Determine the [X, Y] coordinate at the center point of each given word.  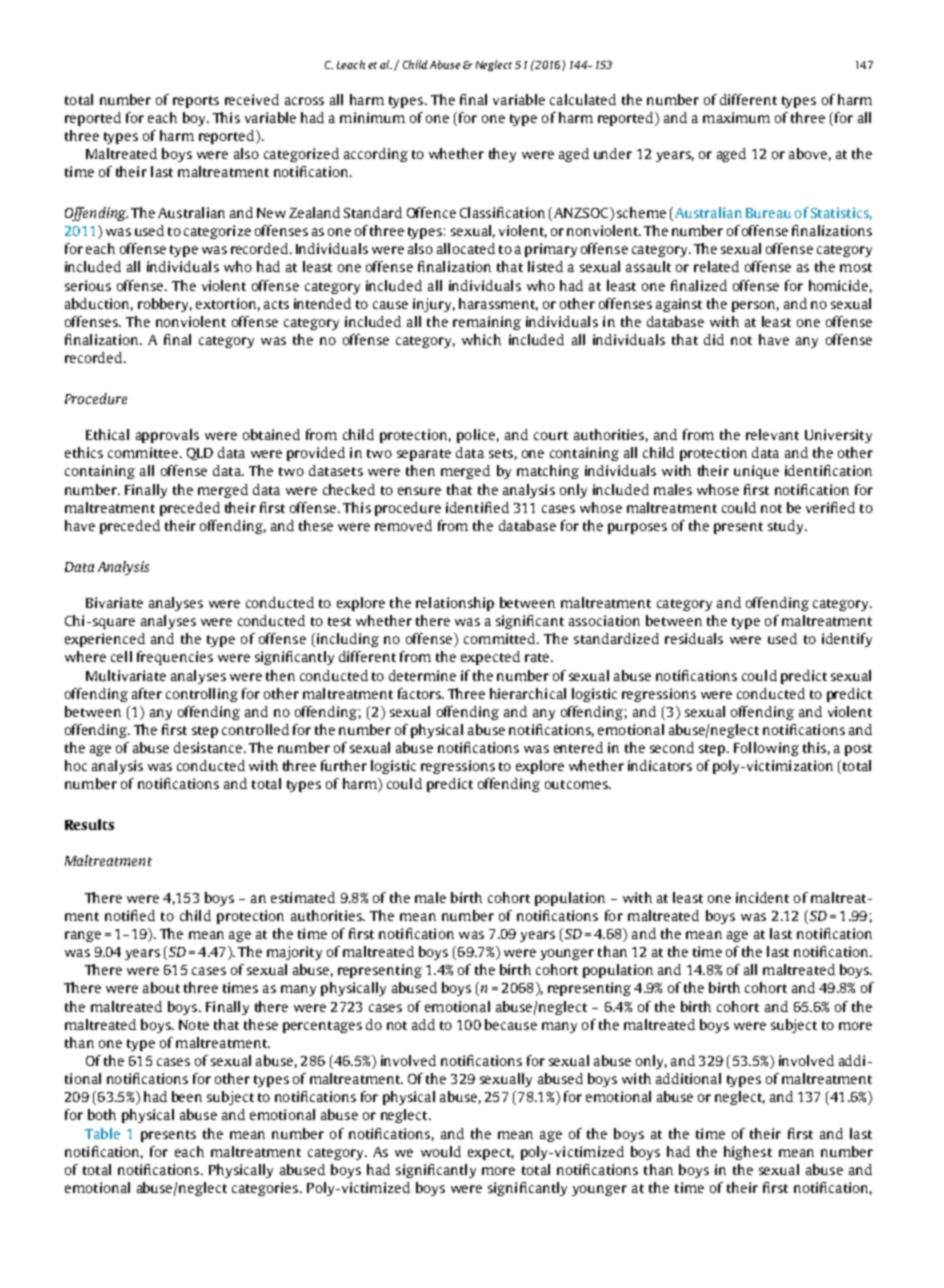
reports [196, 102]
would [441, 1151]
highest [748, 1153]
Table [102, 1133]
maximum [736, 117]
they [502, 155]
